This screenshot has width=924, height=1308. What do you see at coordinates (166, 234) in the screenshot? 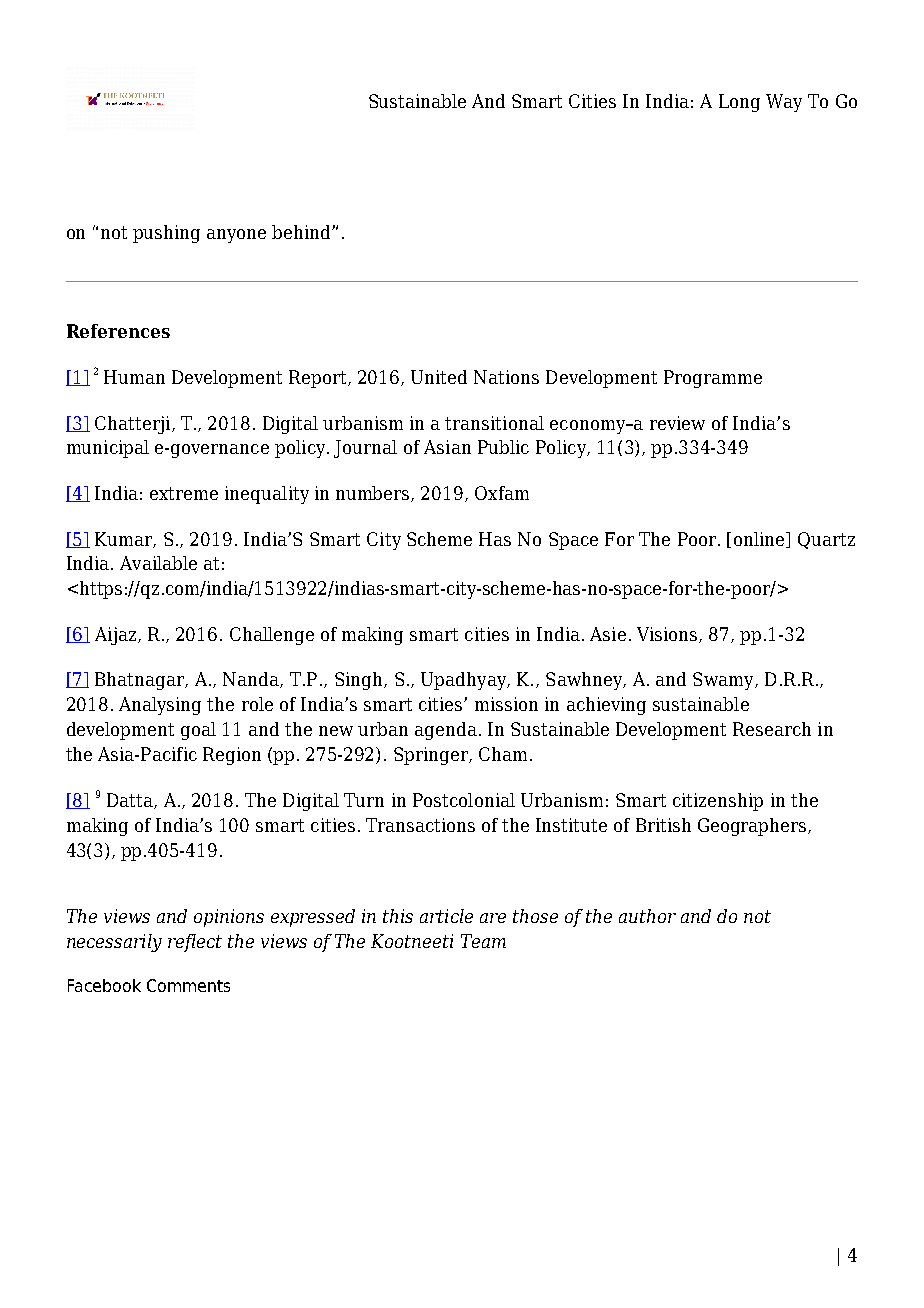
I see `pushing` at bounding box center [166, 234].
